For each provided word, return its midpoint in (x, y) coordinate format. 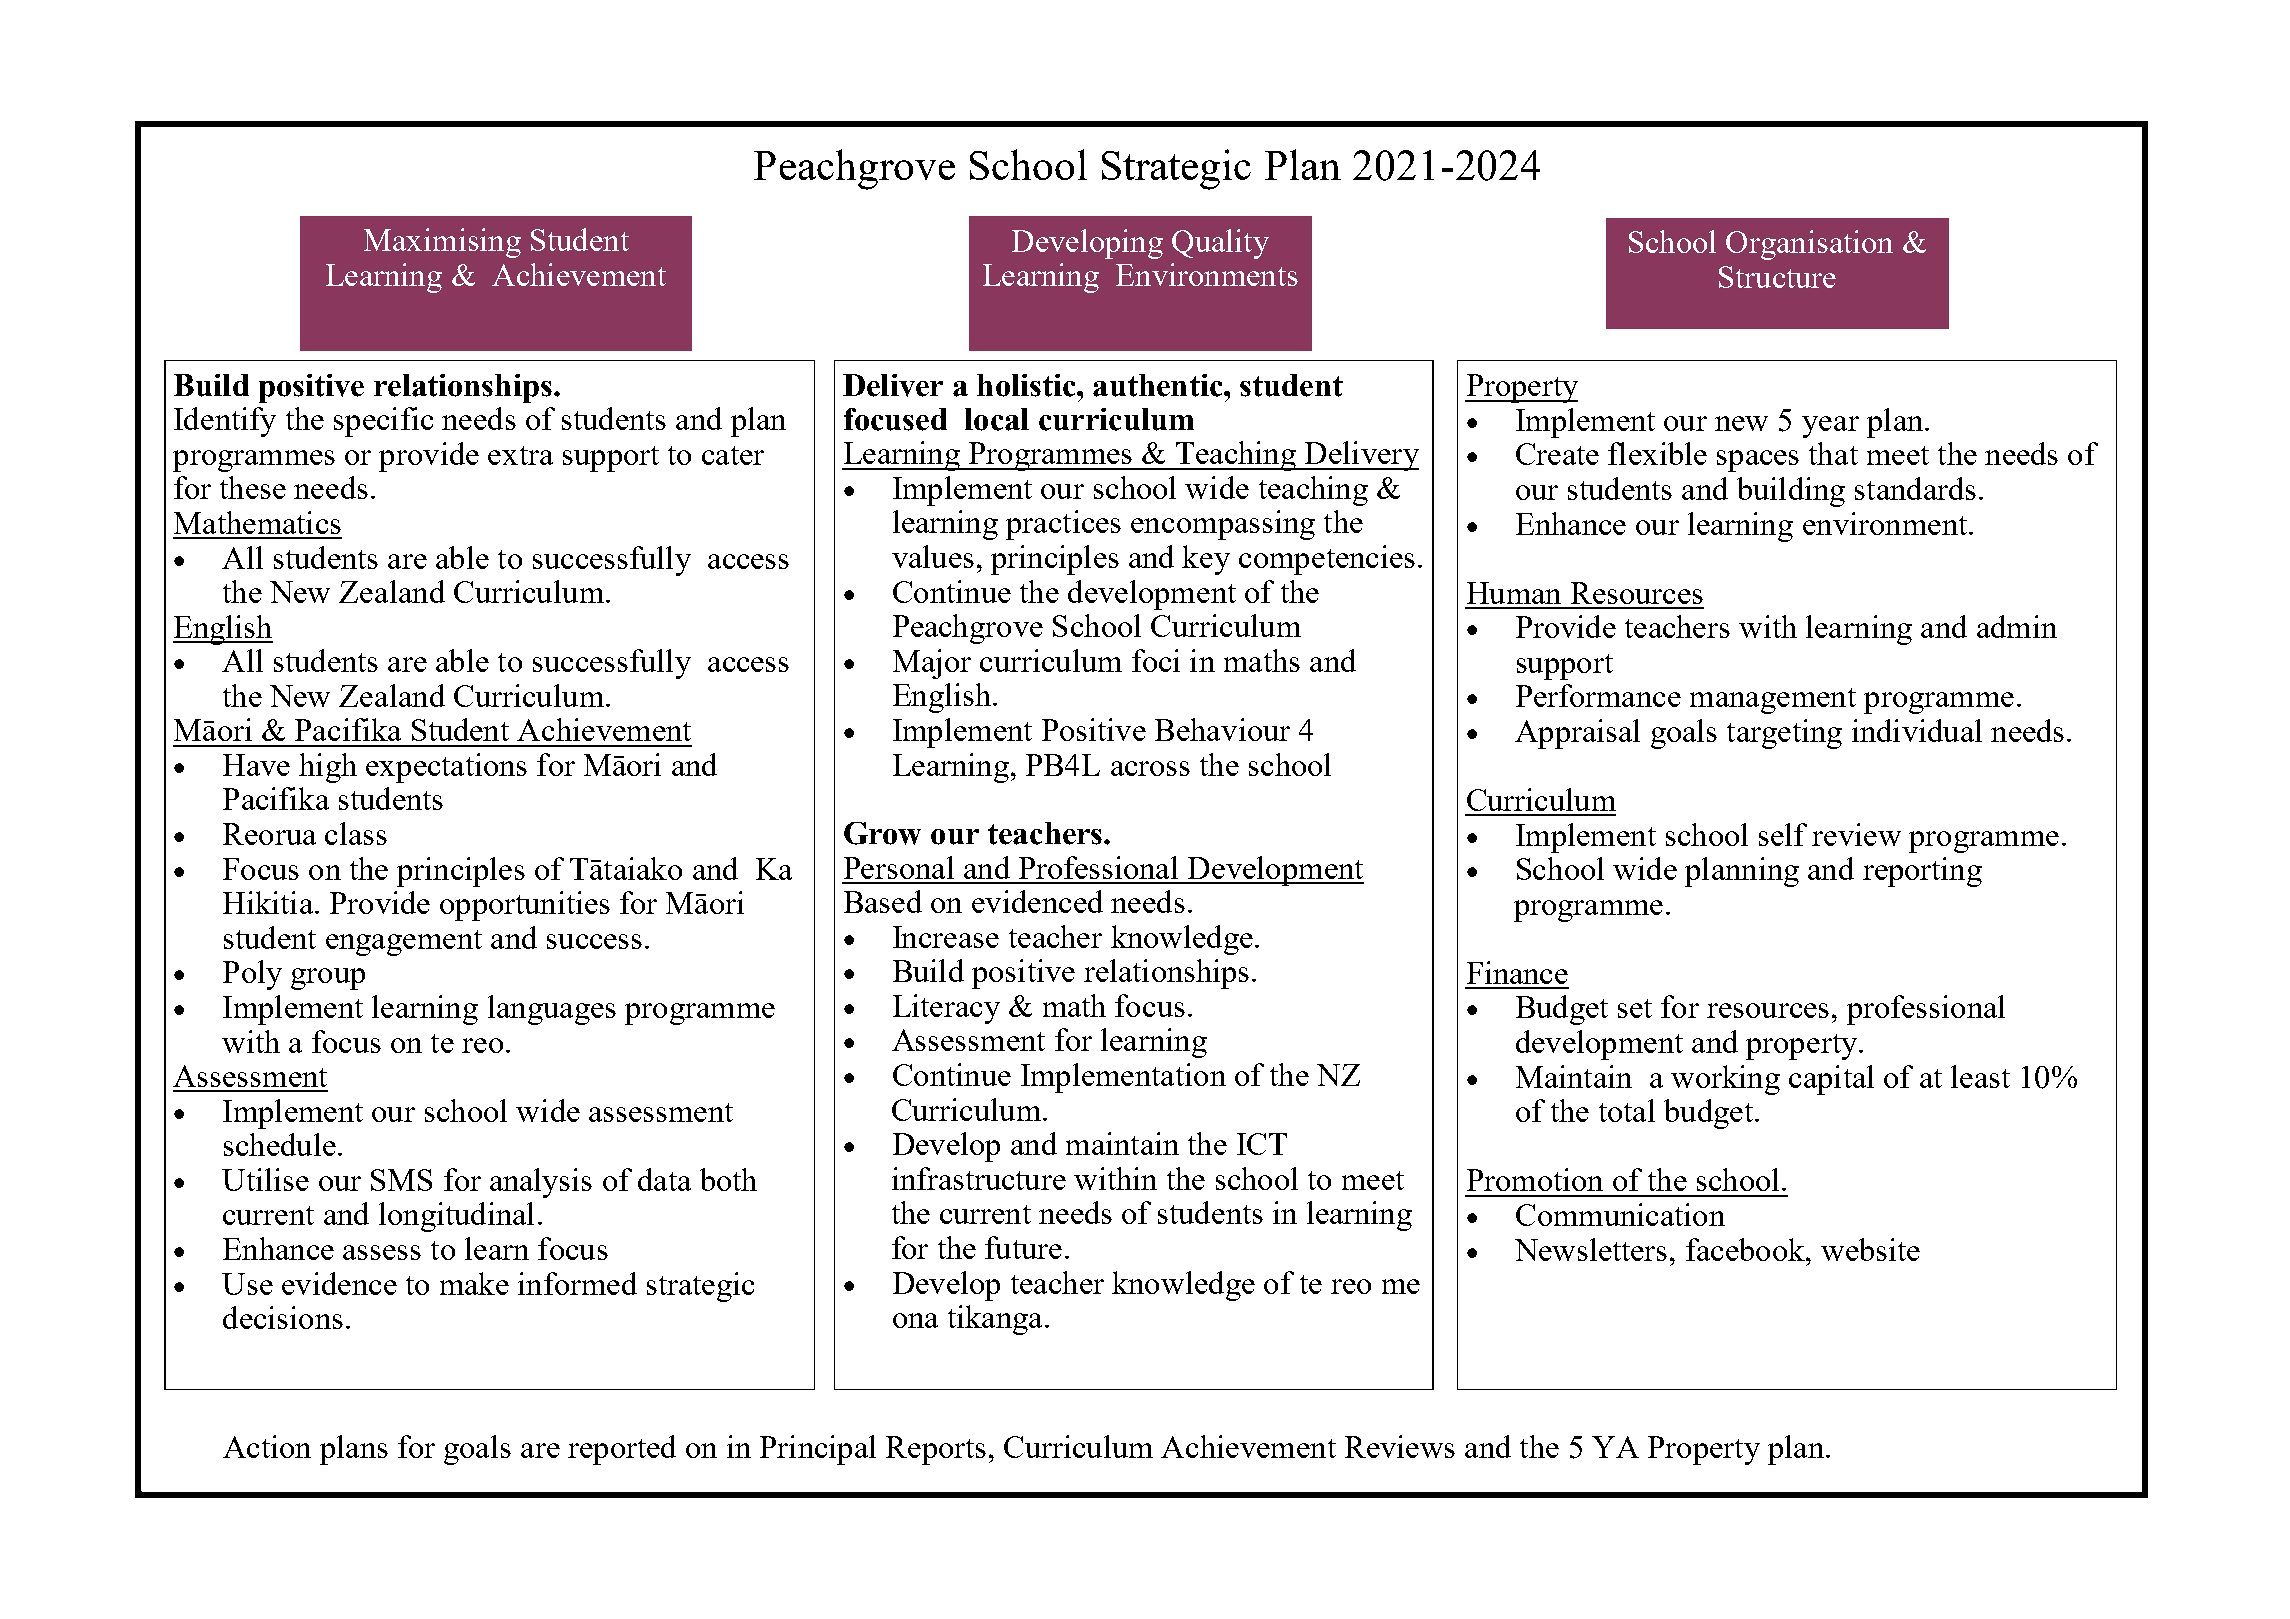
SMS (401, 1180)
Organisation (1809, 245)
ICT (1262, 1144)
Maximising (442, 243)
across (1150, 768)
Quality (1220, 244)
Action (267, 1446)
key (1206, 560)
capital (1831, 1080)
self (1783, 834)
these (253, 487)
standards (1915, 488)
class (356, 833)
